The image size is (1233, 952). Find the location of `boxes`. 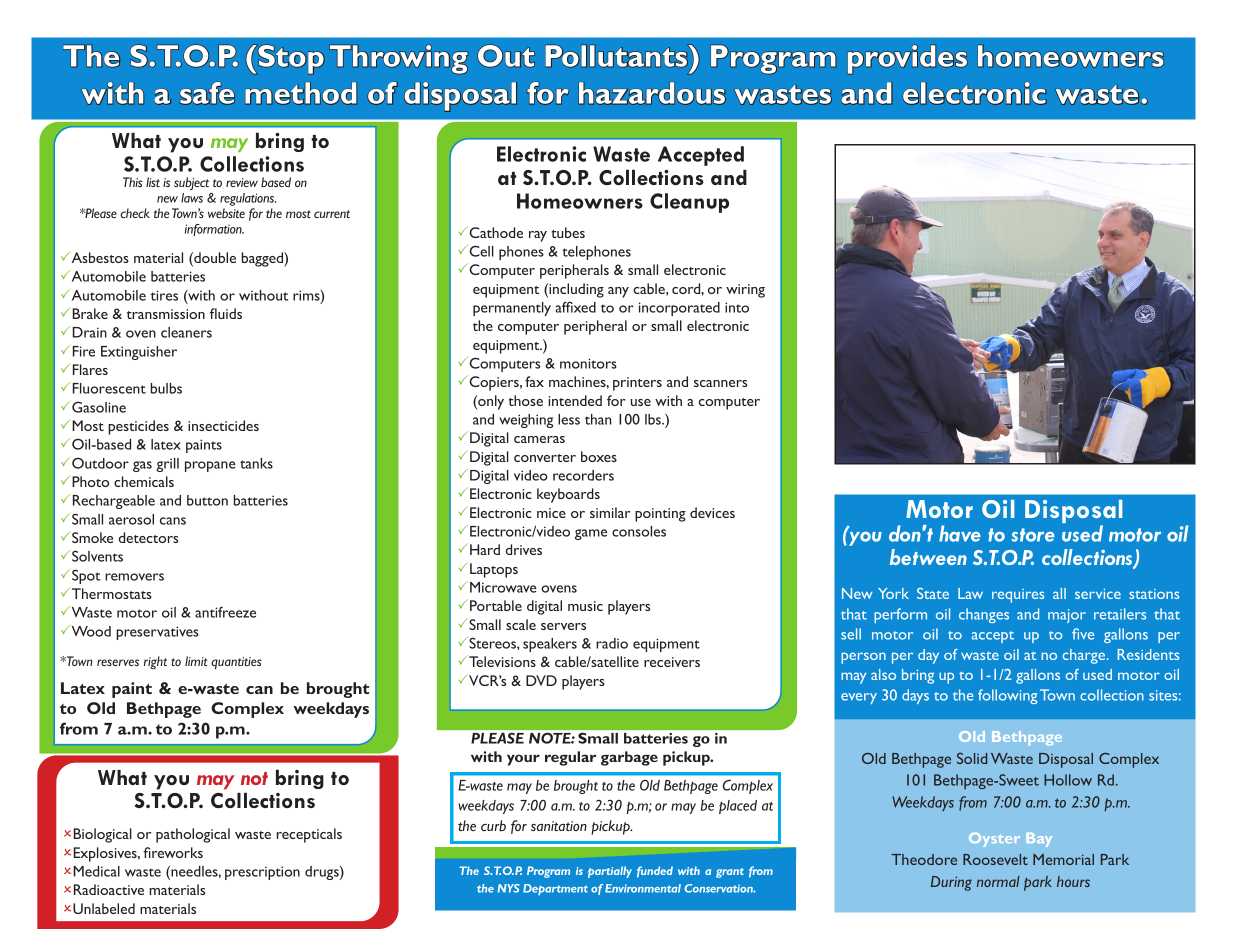

boxes is located at coordinates (599, 456).
